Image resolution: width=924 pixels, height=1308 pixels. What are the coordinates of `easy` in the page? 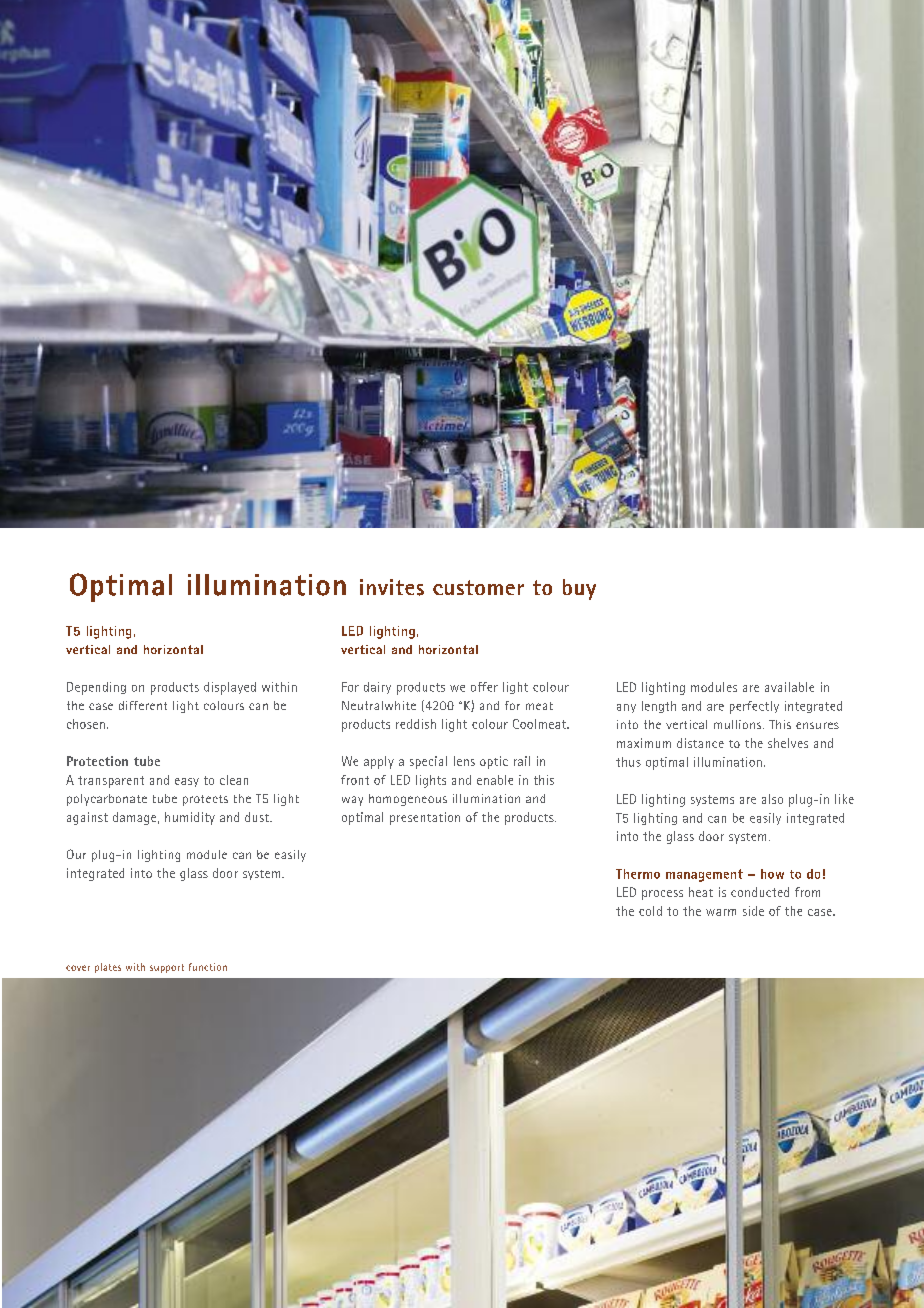 It's located at (187, 782).
